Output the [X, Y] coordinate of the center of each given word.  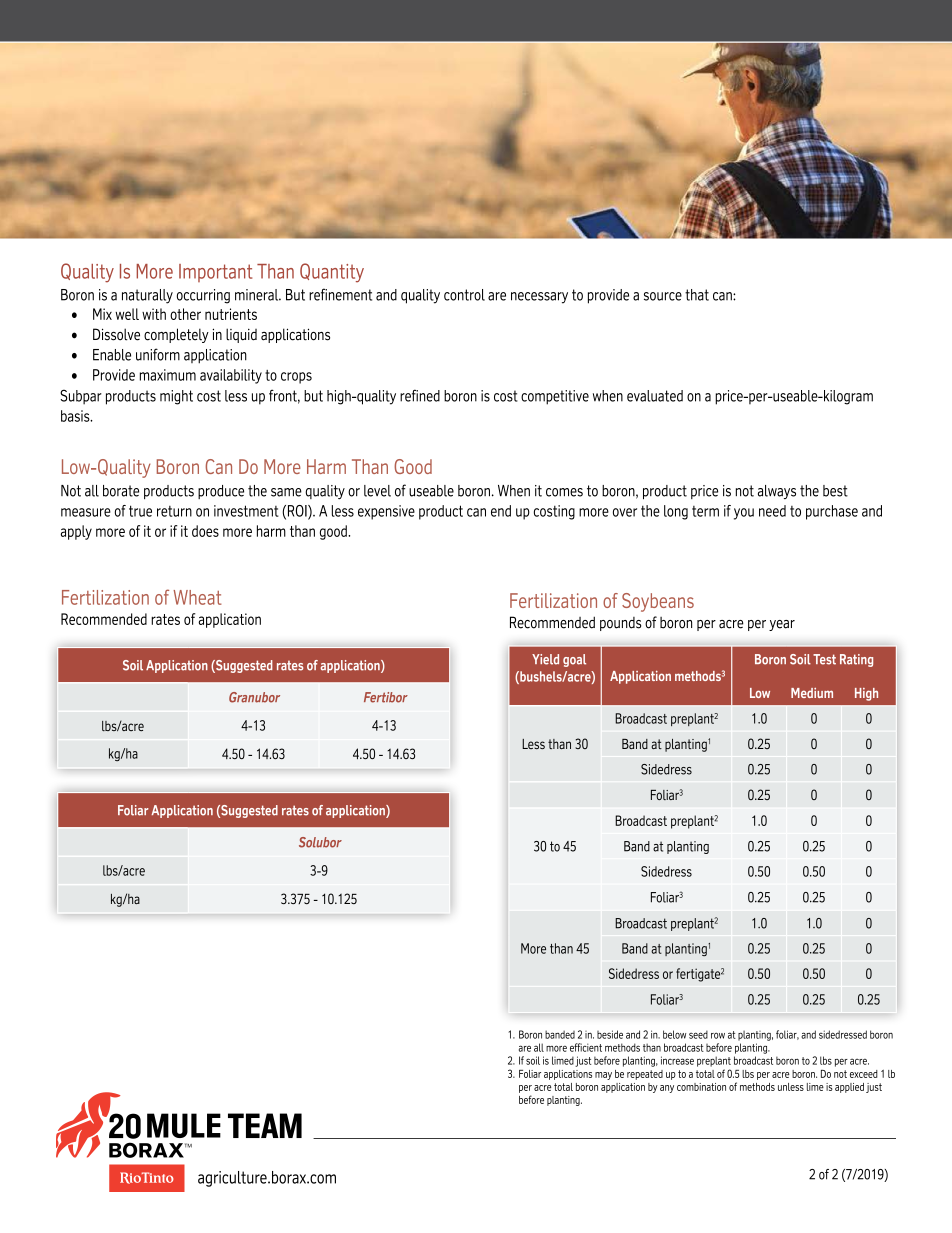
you [744, 514]
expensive [386, 512]
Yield [545, 659]
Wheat [197, 597]
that [697, 295]
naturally [147, 296]
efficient [586, 1047]
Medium [812, 693]
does [205, 531]
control [464, 295]
